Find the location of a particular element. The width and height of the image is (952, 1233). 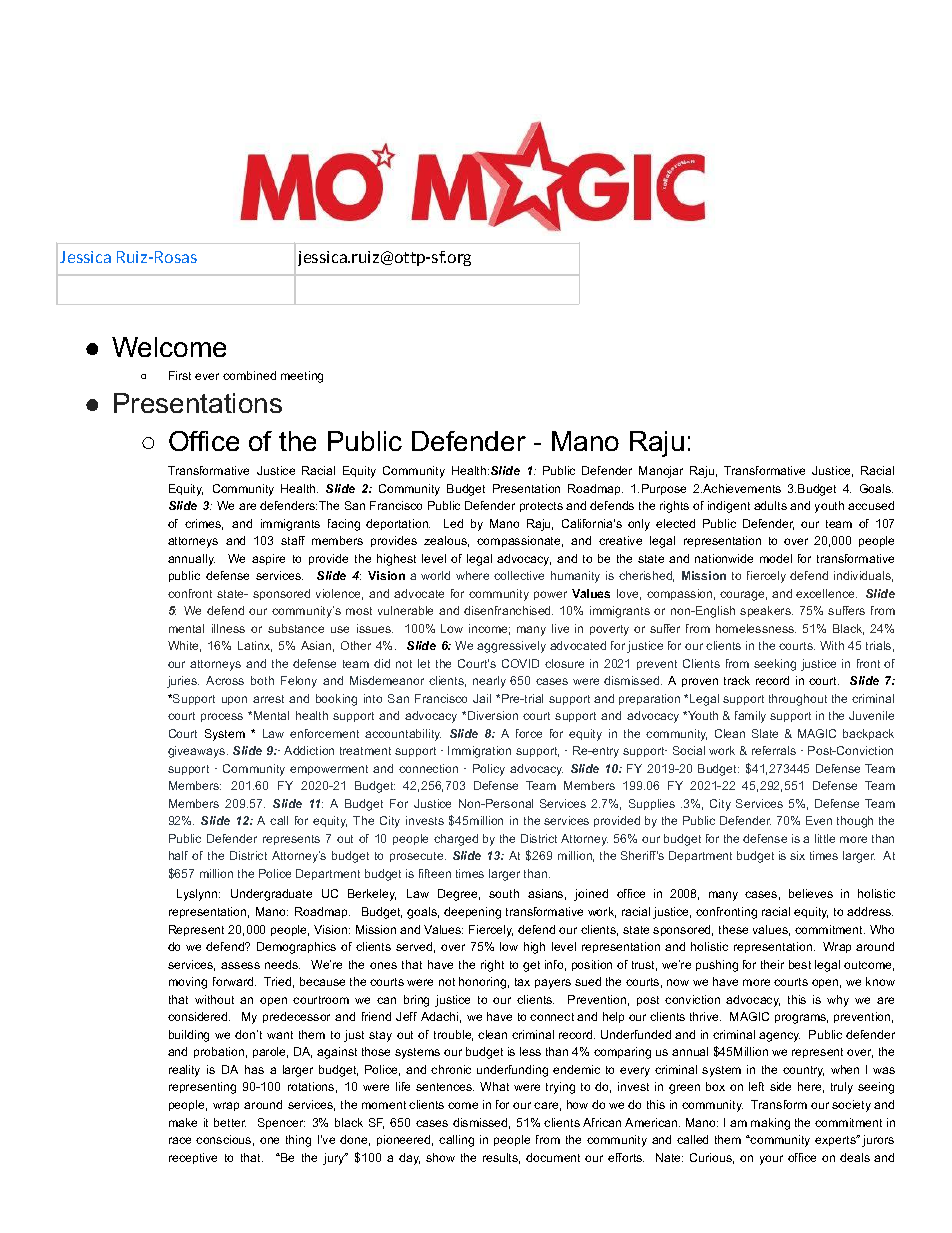

collective is located at coordinates (519, 575).
